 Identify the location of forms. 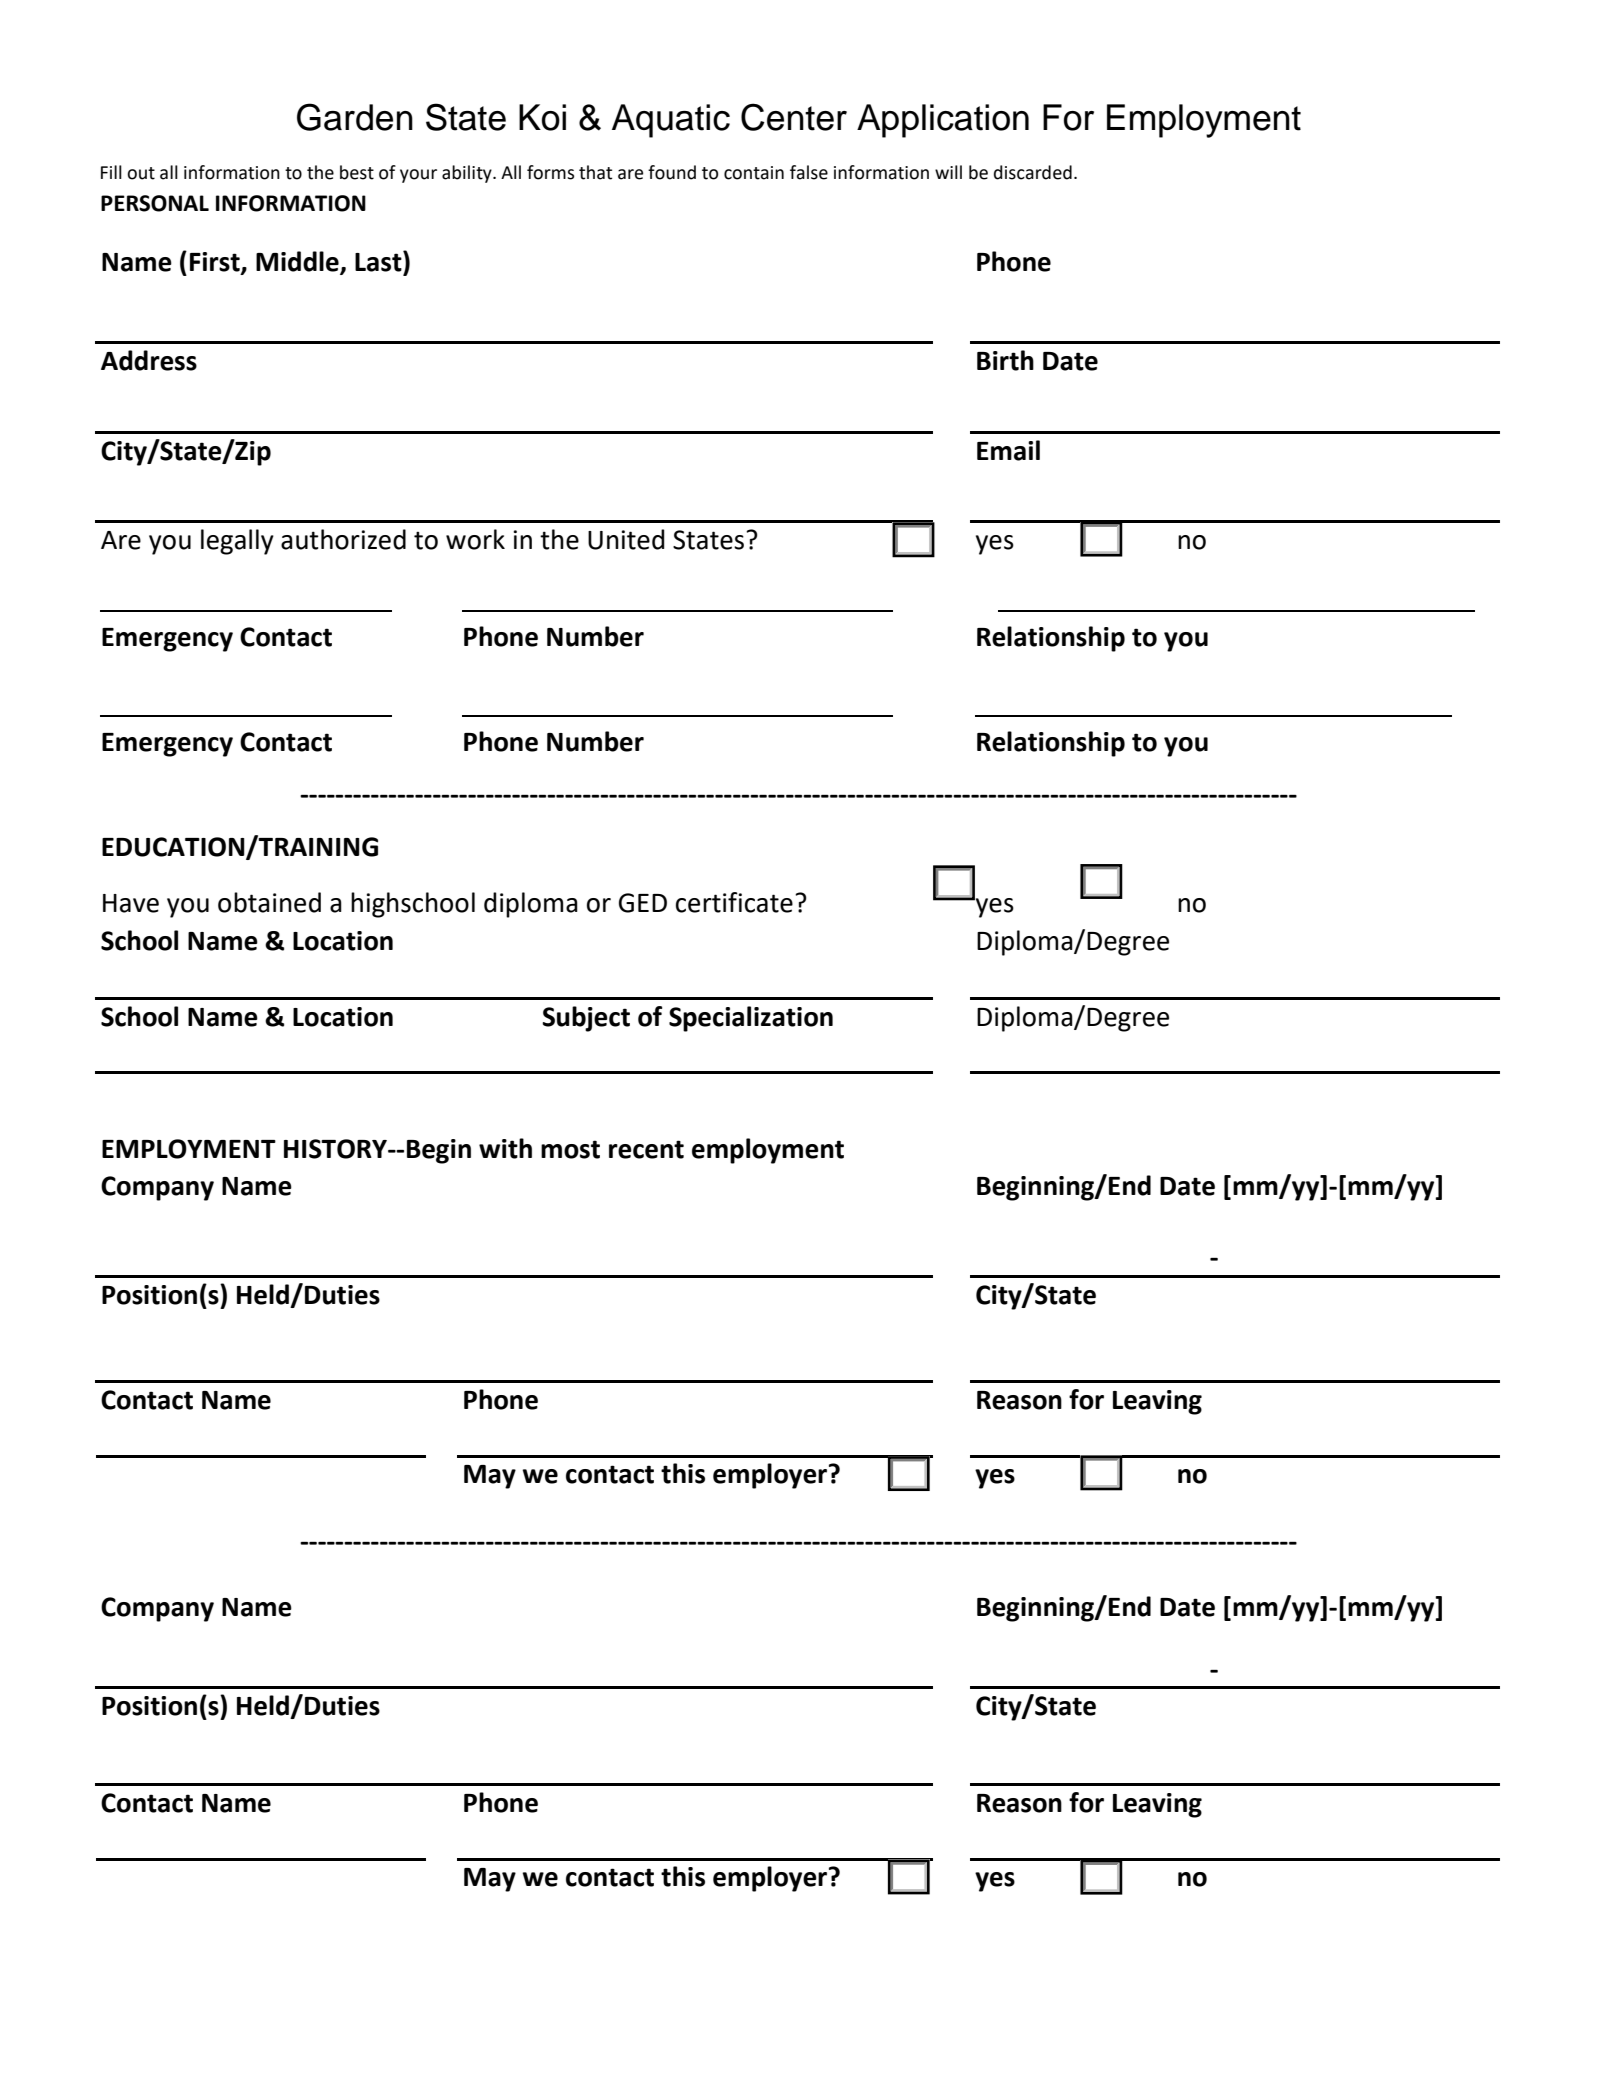
(550, 172).
